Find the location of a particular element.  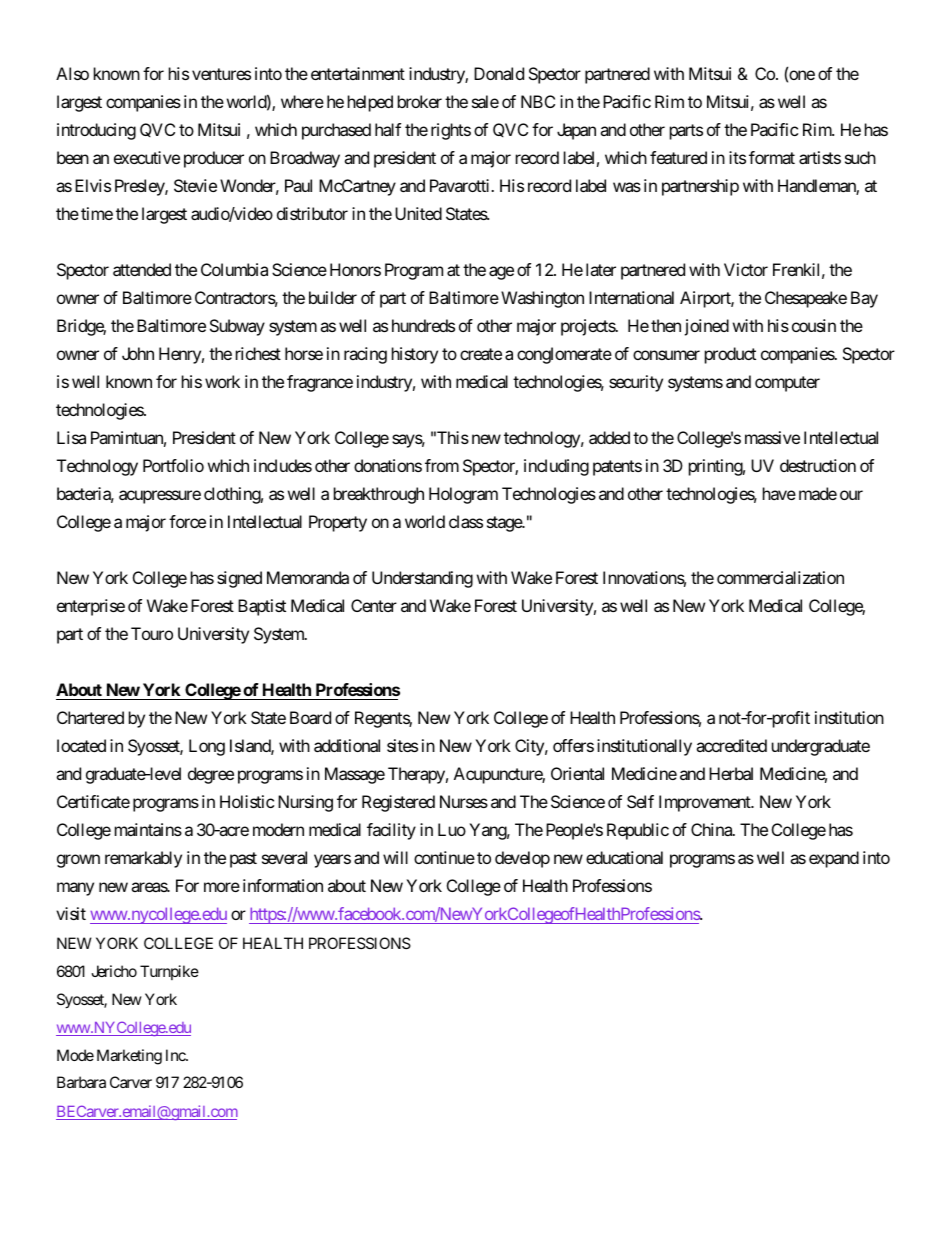

Long is located at coordinates (207, 747).
